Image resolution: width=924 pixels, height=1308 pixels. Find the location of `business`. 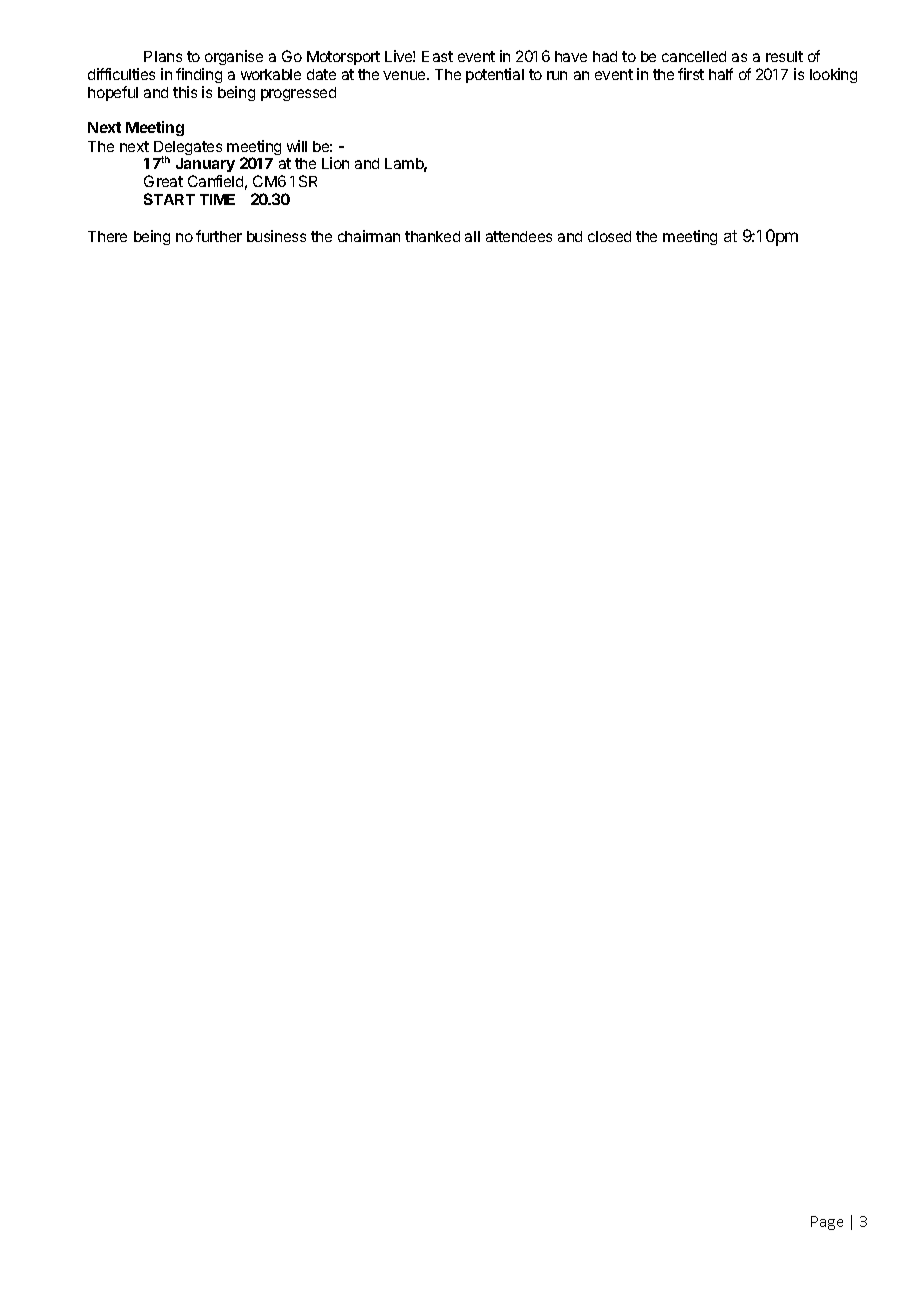

business is located at coordinates (276, 236).
